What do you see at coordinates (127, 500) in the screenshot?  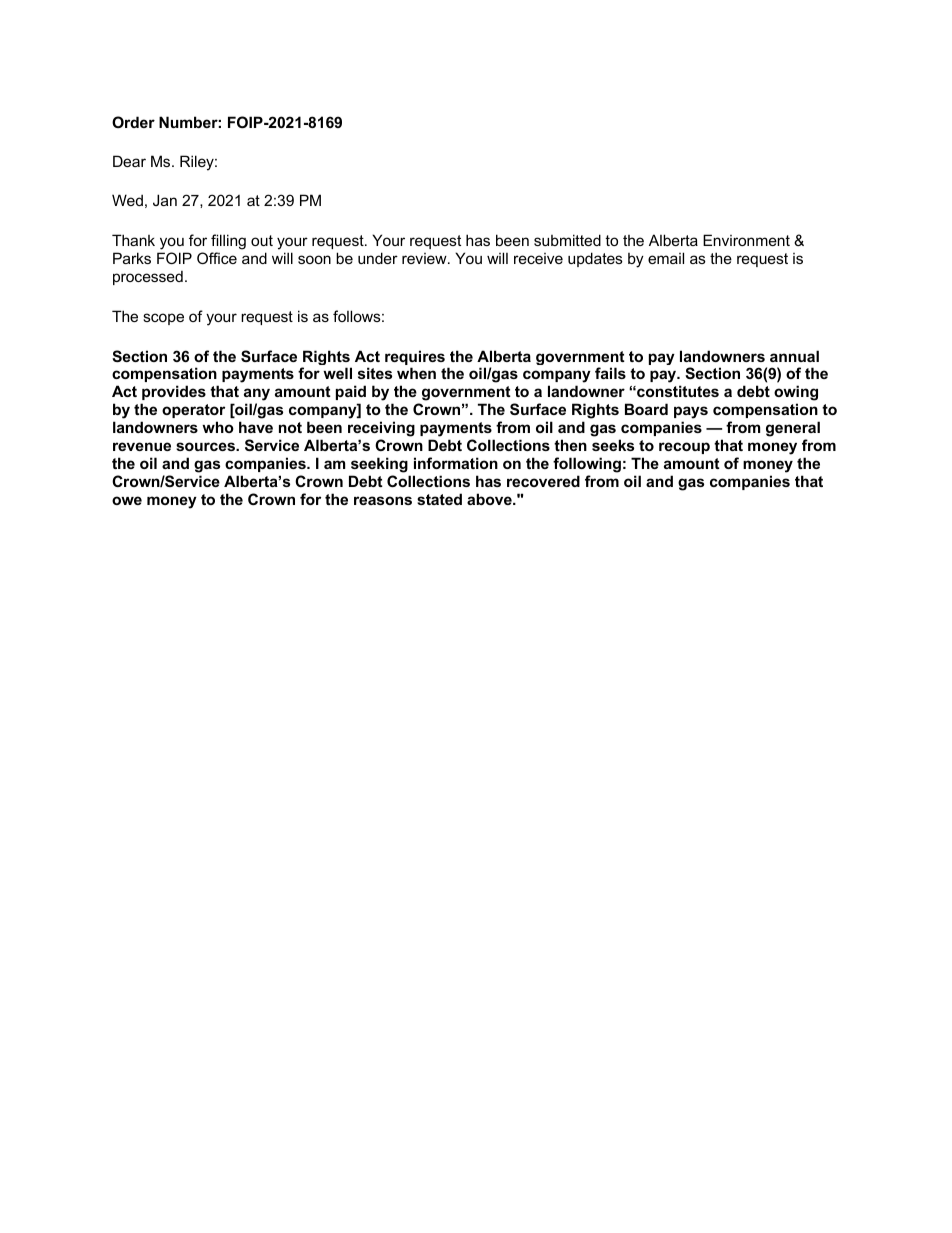 I see `owe` at bounding box center [127, 500].
